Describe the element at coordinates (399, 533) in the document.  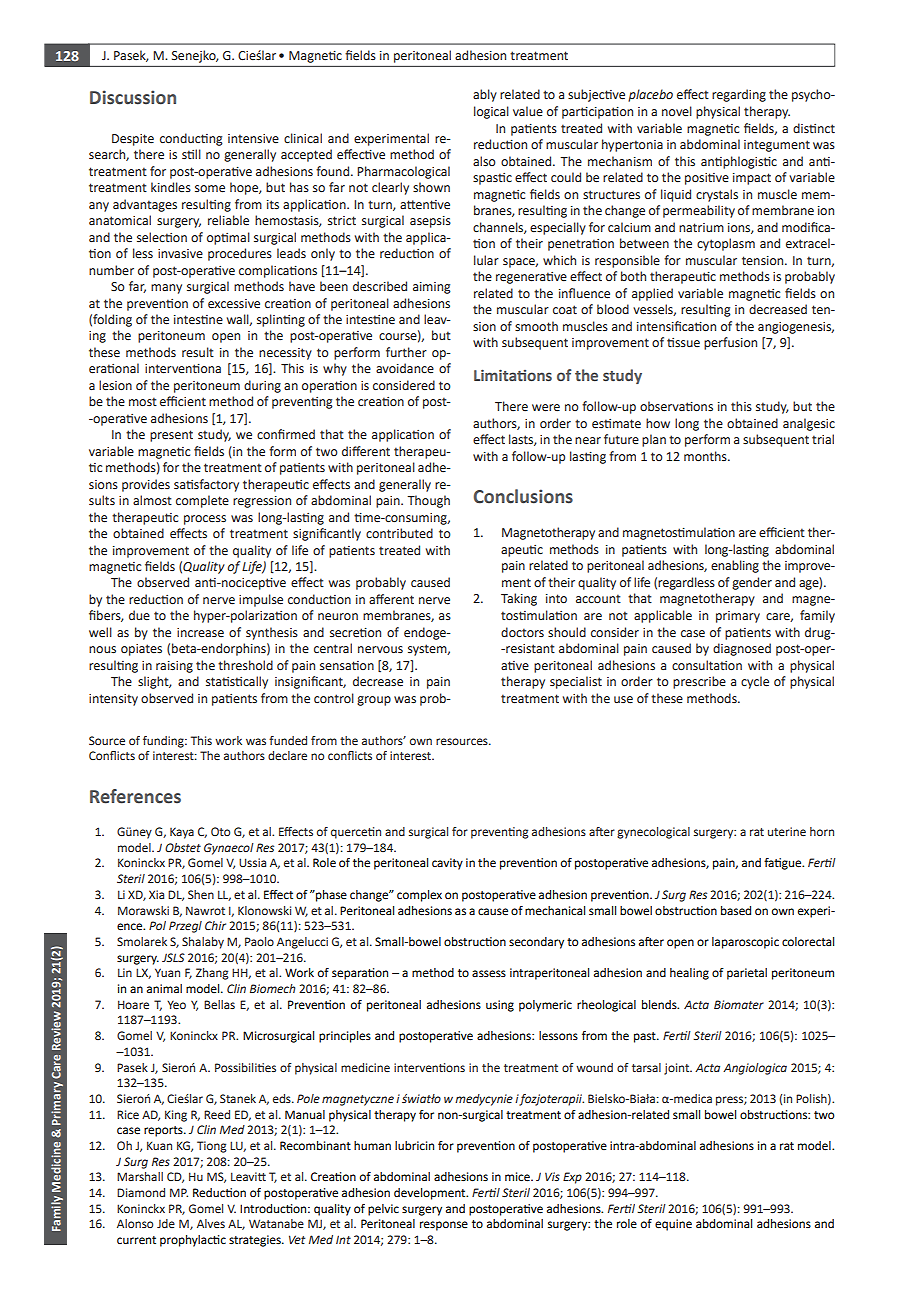
I see `contributed` at that location.
